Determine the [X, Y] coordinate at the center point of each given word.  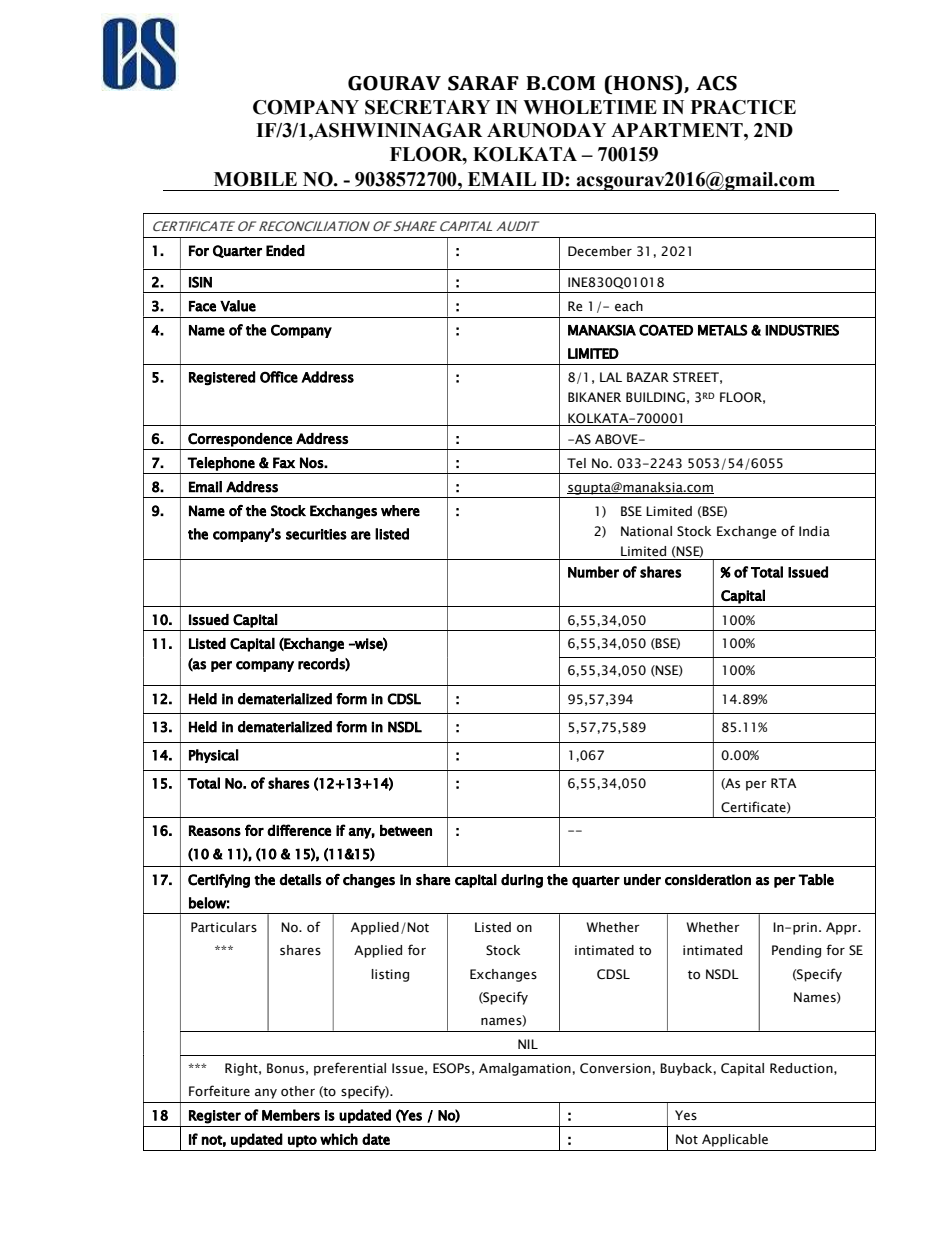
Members [291, 1115]
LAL [611, 377]
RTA [784, 783]
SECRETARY [427, 107]
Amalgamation [525, 1069]
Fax [284, 463]
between [406, 830]
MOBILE [255, 179]
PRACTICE [743, 107]
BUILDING [655, 397]
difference [299, 830]
